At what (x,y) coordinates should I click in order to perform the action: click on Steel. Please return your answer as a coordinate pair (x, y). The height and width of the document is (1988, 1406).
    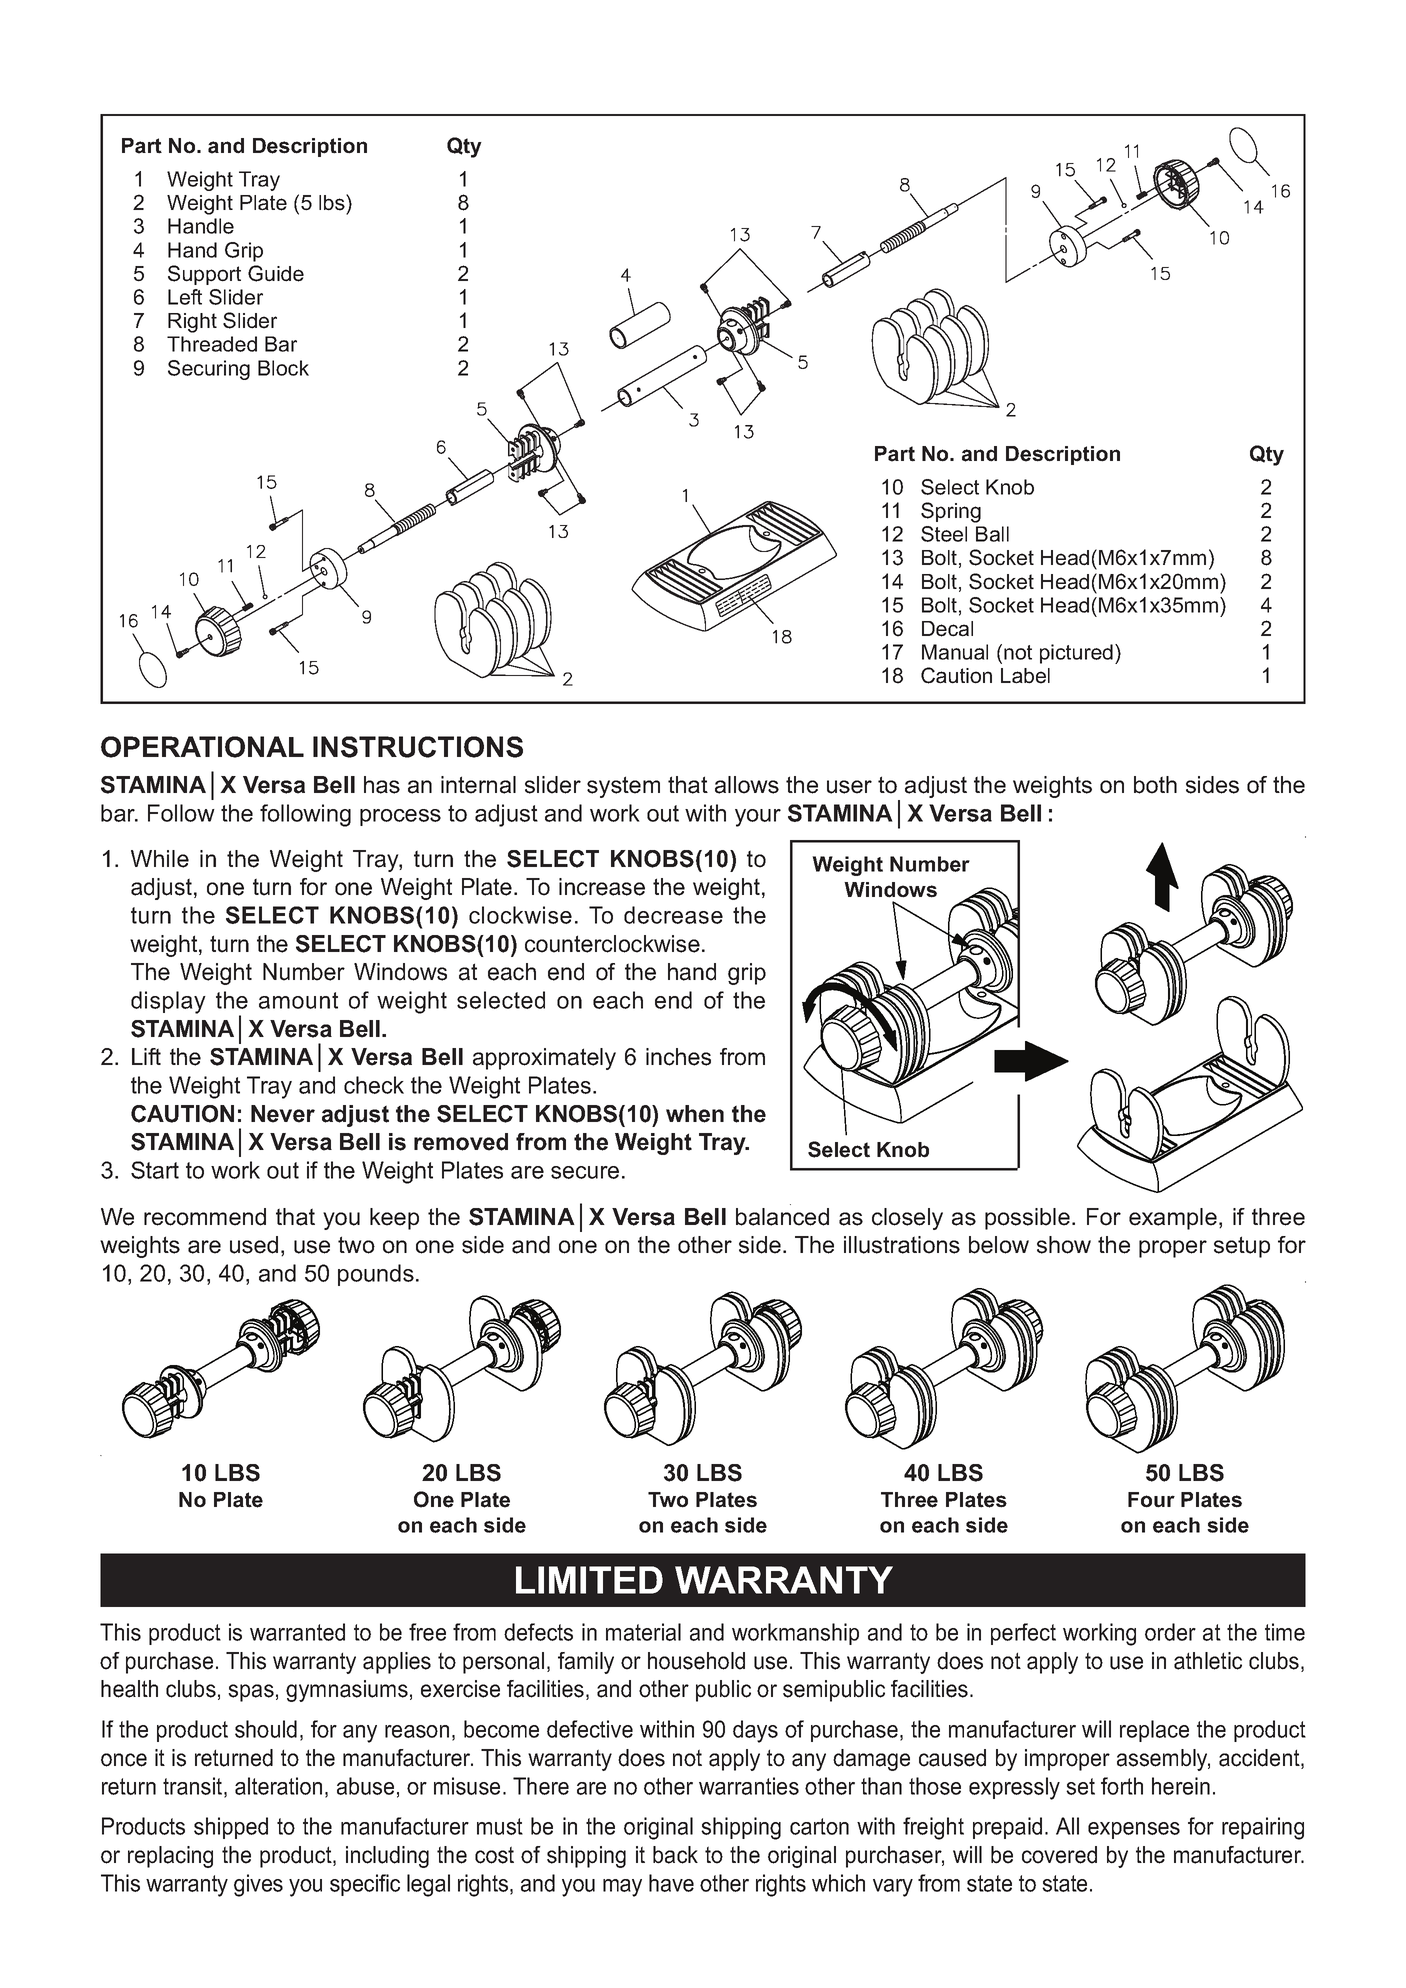
    Looking at the image, I should click on (944, 534).
